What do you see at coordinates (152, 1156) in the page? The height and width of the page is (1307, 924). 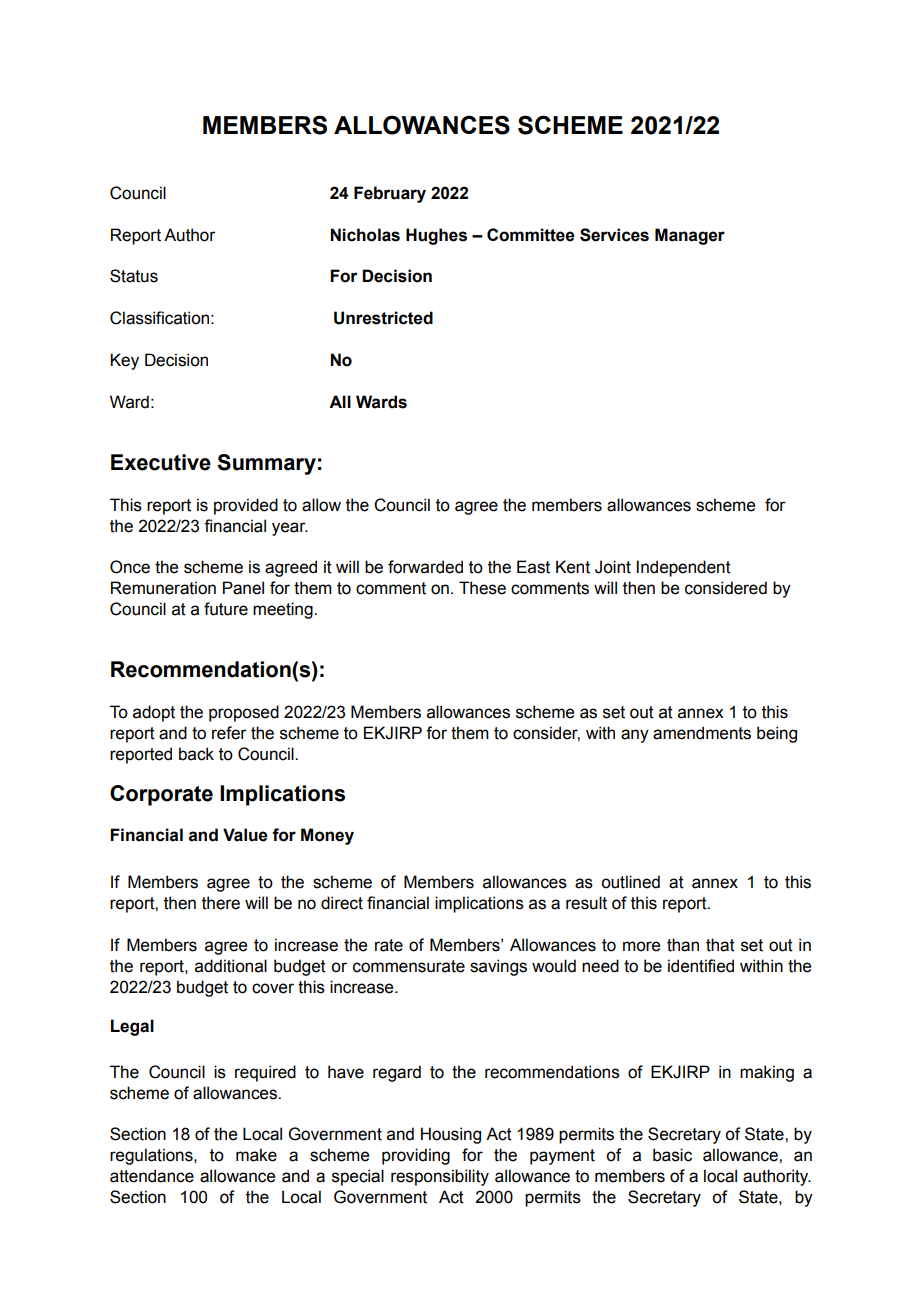 I see `regulations` at bounding box center [152, 1156].
